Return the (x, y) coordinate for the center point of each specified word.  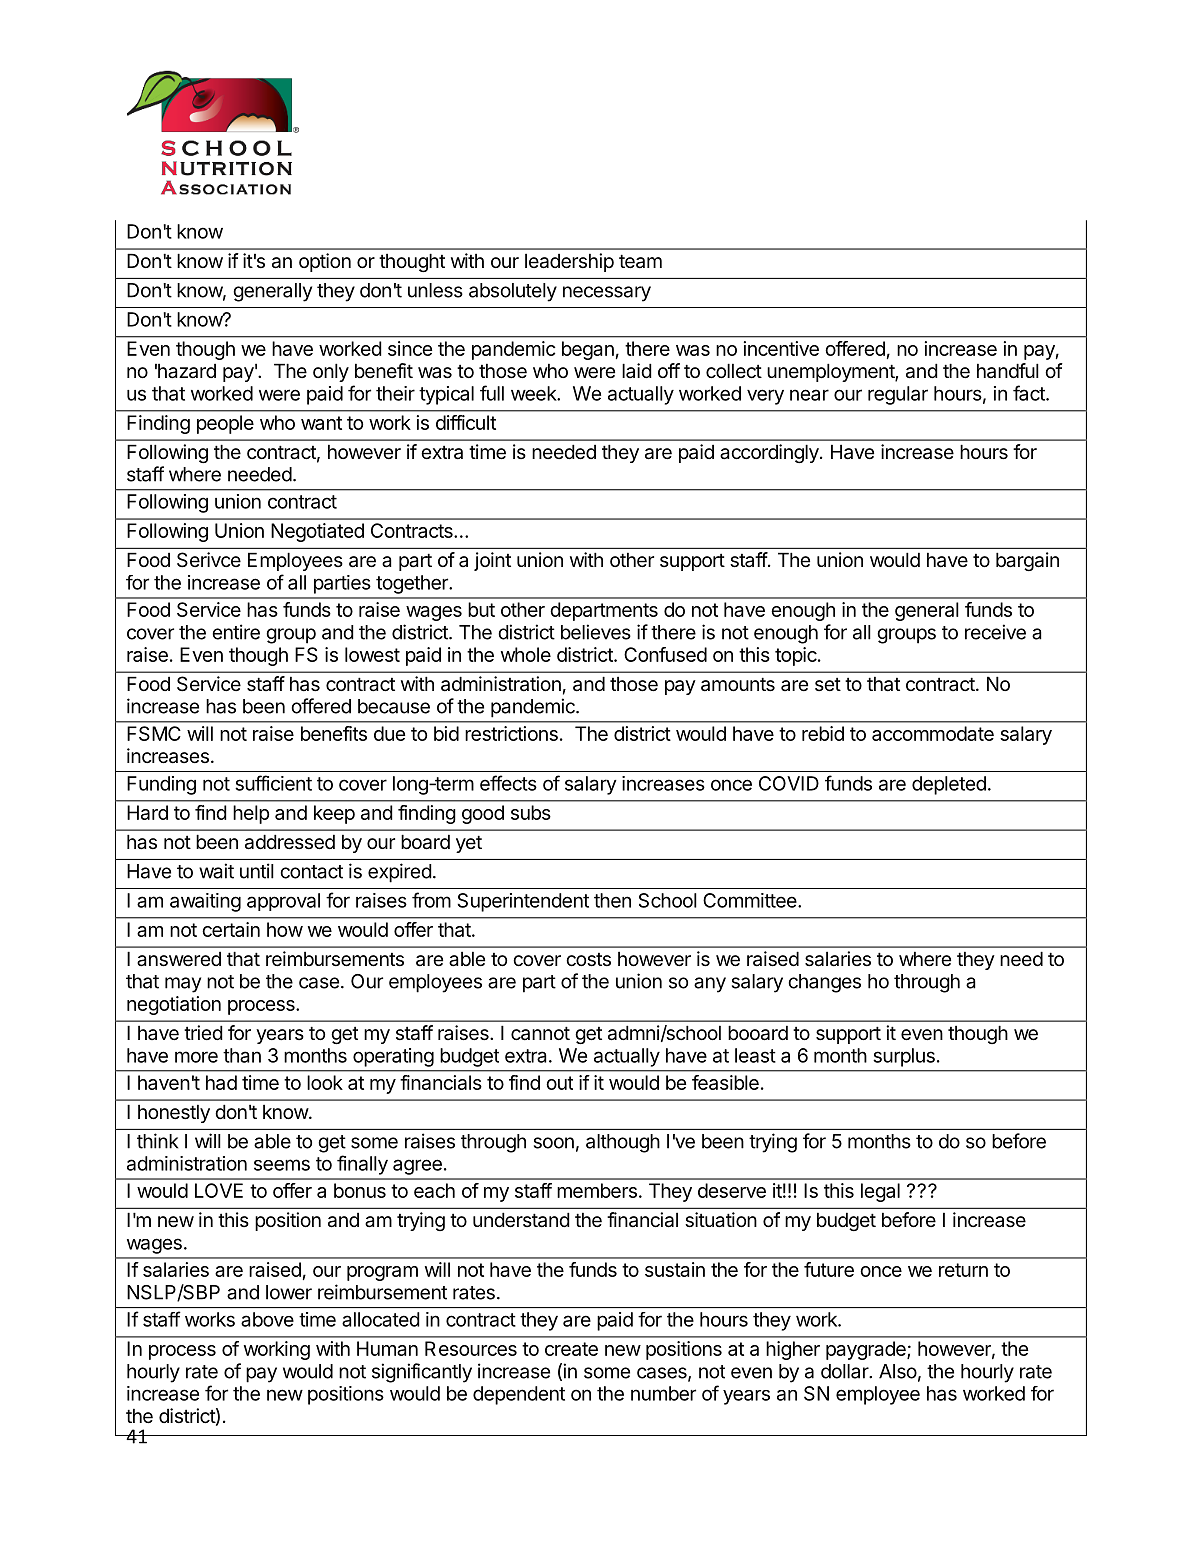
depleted (949, 785)
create (571, 1349)
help (251, 814)
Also (898, 1371)
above (267, 1319)
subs (531, 812)
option (325, 262)
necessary (607, 294)
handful (1008, 371)
